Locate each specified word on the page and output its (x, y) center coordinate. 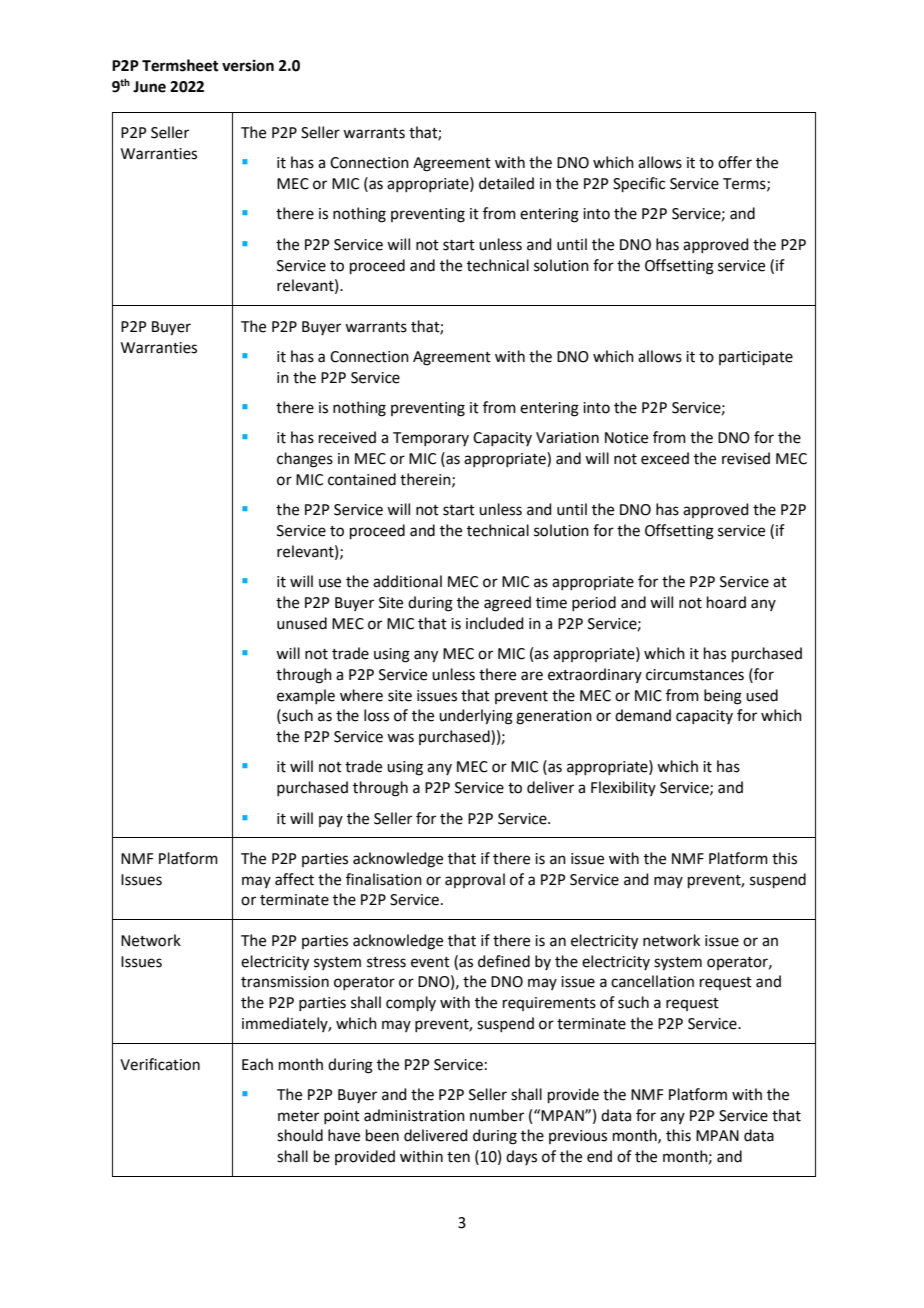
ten (458, 1157)
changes (305, 460)
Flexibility (623, 788)
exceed (665, 458)
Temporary (431, 439)
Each (257, 1064)
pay (331, 821)
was (400, 738)
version (248, 65)
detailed (506, 183)
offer (735, 162)
